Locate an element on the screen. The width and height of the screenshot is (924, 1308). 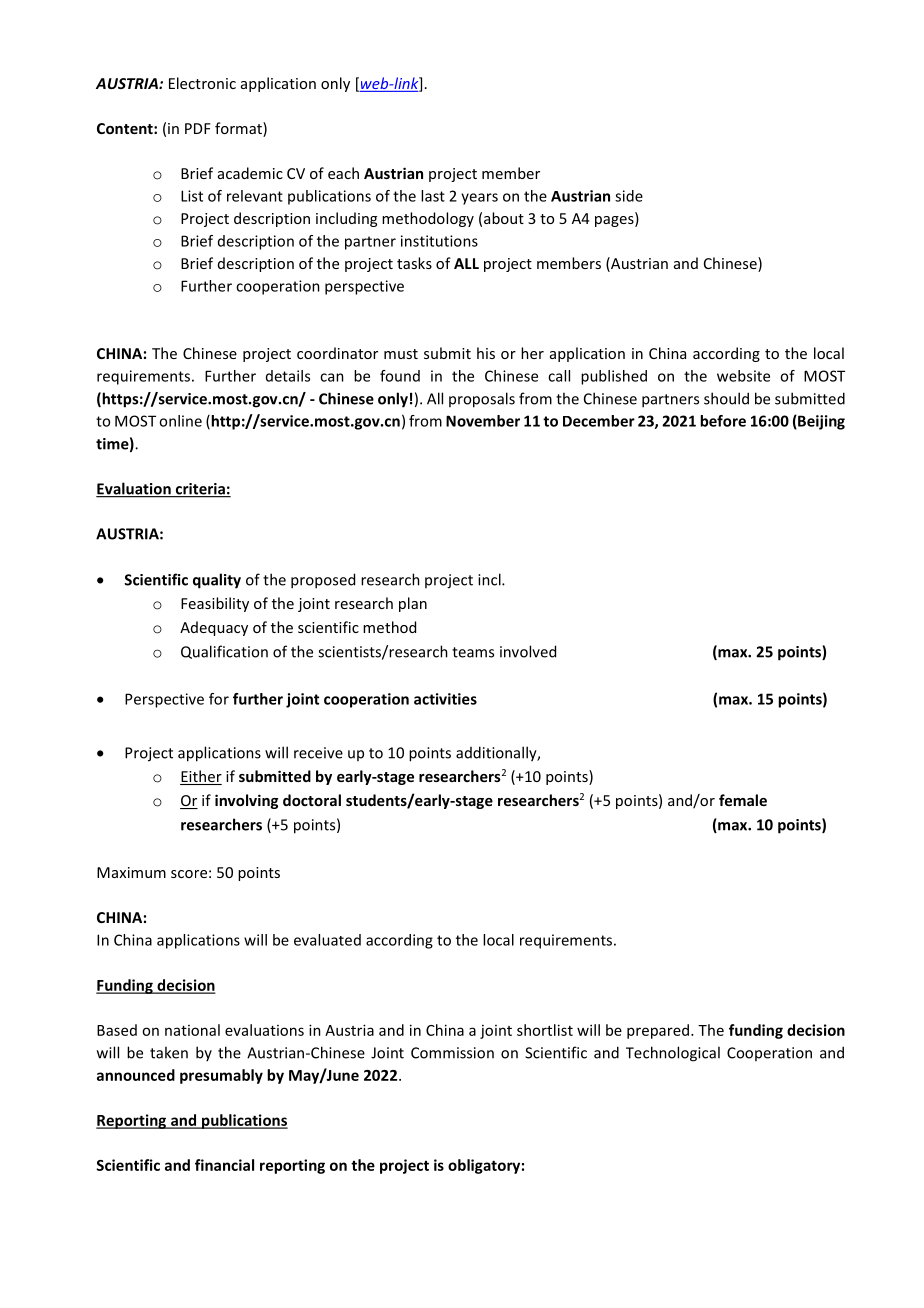
evaluated is located at coordinates (327, 940).
